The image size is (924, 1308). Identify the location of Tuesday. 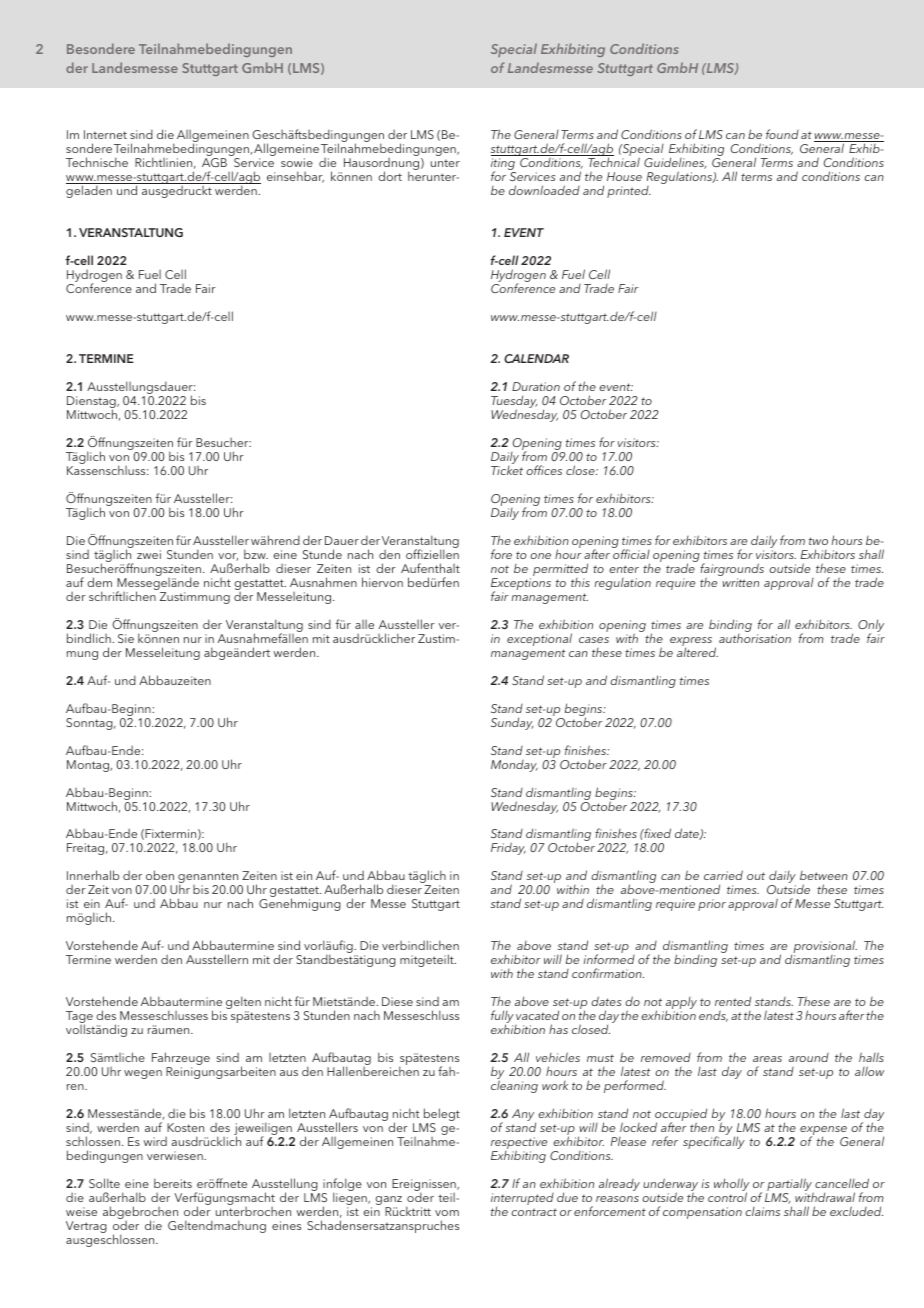
(514, 403).
